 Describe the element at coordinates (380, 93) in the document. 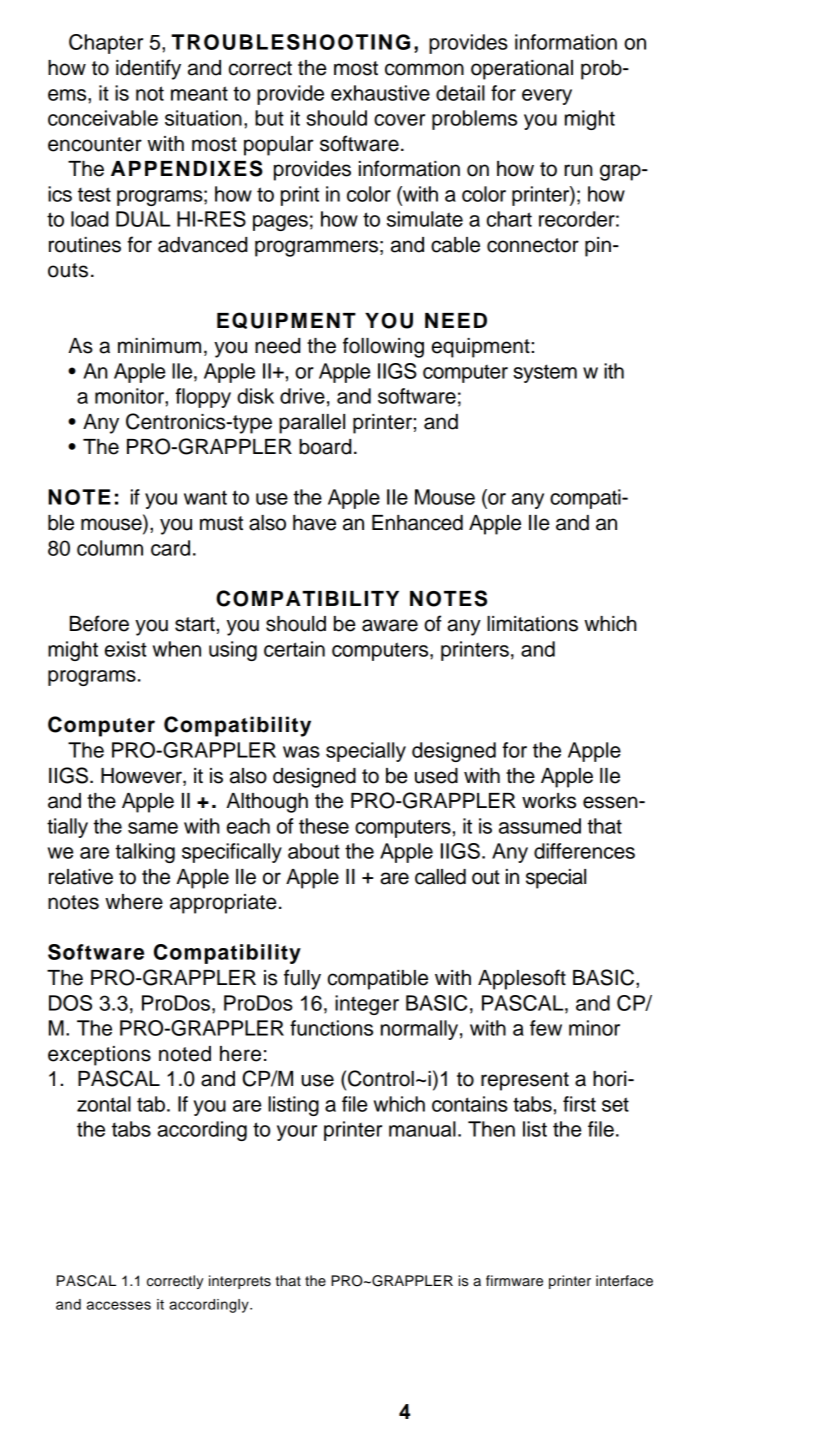

I see `exhaustive` at that location.
